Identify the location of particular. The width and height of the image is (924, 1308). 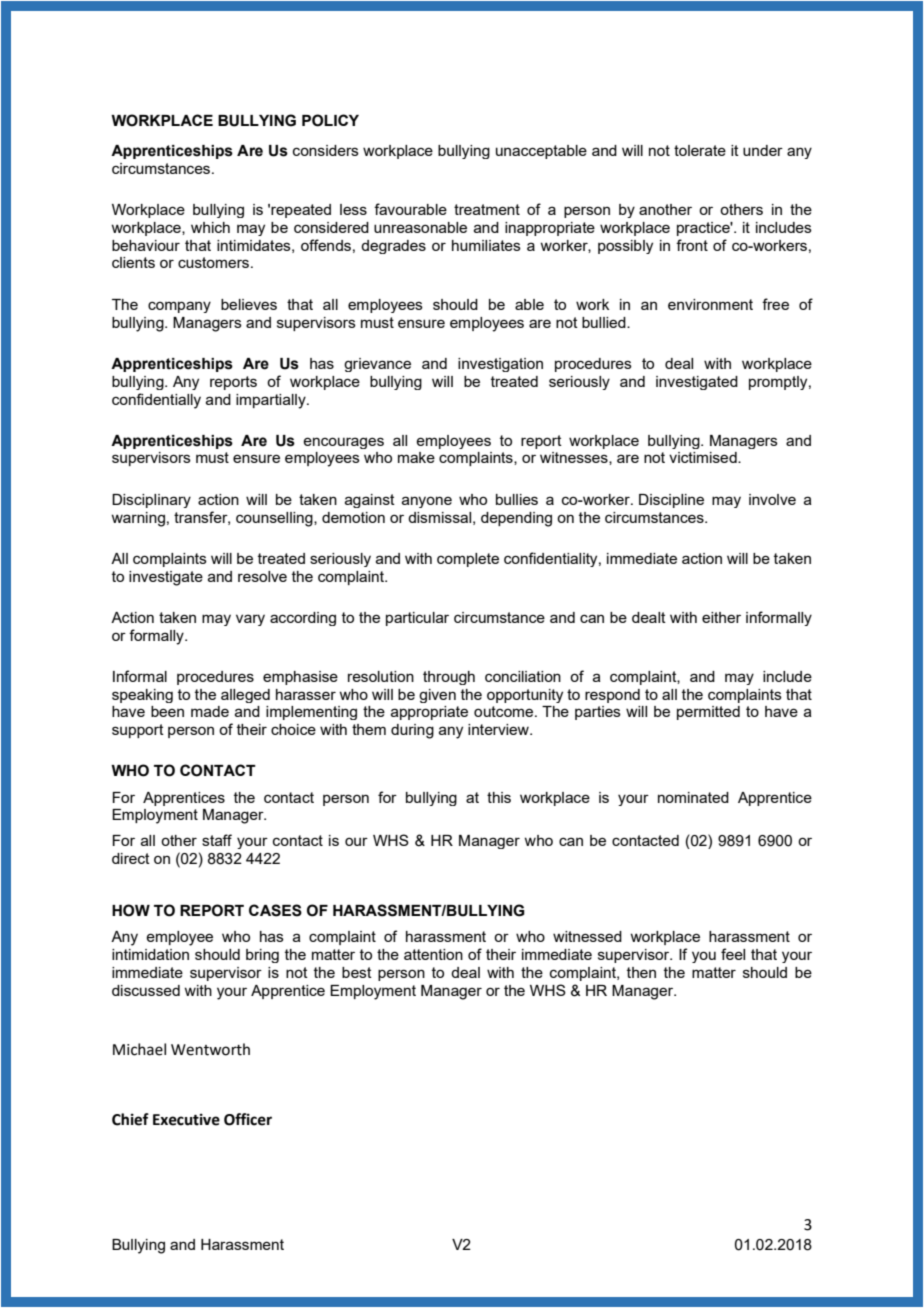
(417, 619).
